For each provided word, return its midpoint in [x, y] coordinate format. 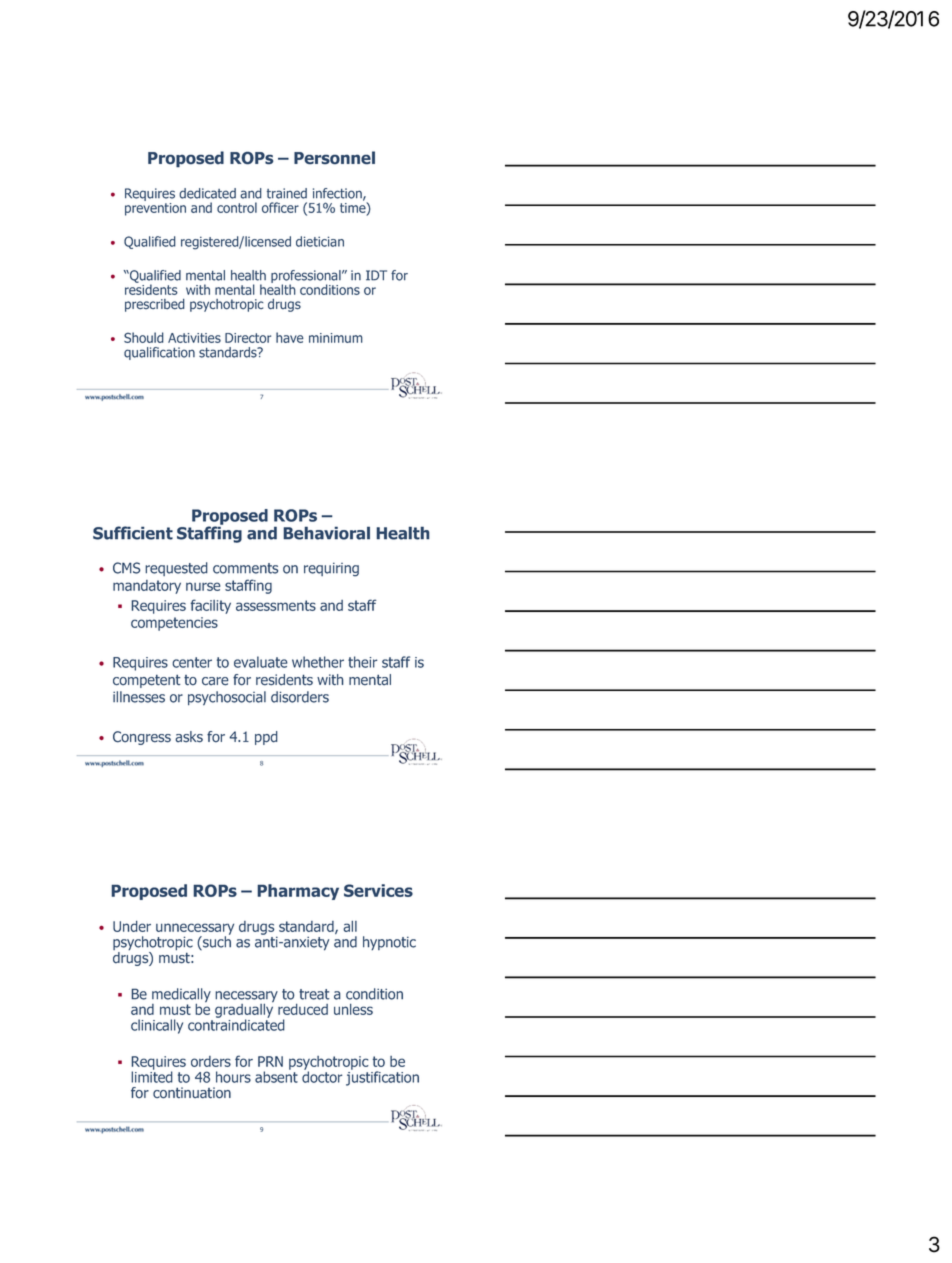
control [237, 207]
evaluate [261, 662]
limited [152, 1076]
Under [132, 926]
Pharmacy [298, 892]
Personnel [334, 157]
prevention [155, 208]
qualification [159, 353]
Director [248, 338]
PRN [270, 1061]
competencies [174, 624]
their [362, 662]
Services [378, 890]
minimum [336, 338]
